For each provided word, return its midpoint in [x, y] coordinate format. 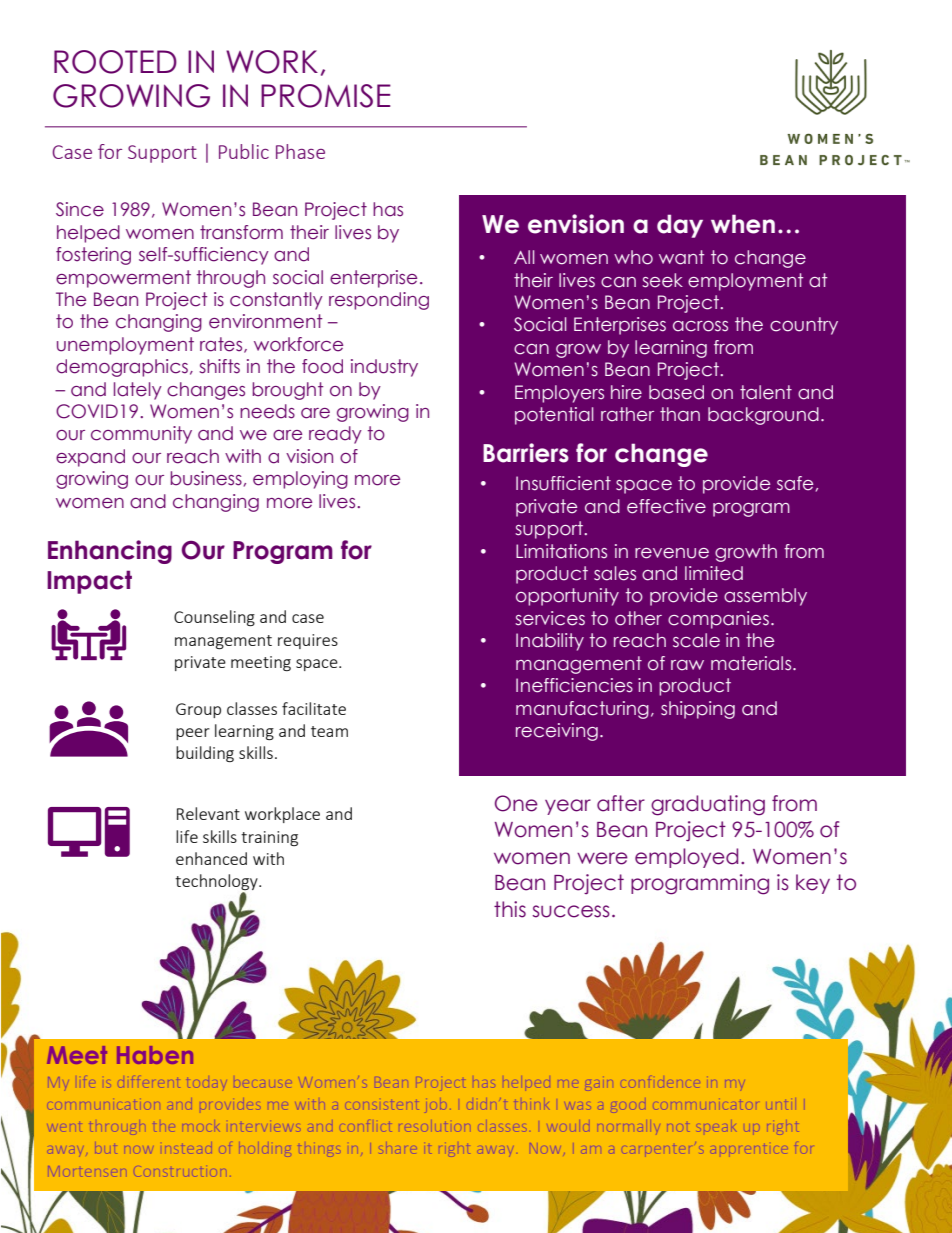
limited [714, 573]
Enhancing [110, 552]
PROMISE [326, 96]
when [743, 224]
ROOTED [115, 62]
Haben [155, 1055]
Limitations [561, 551]
